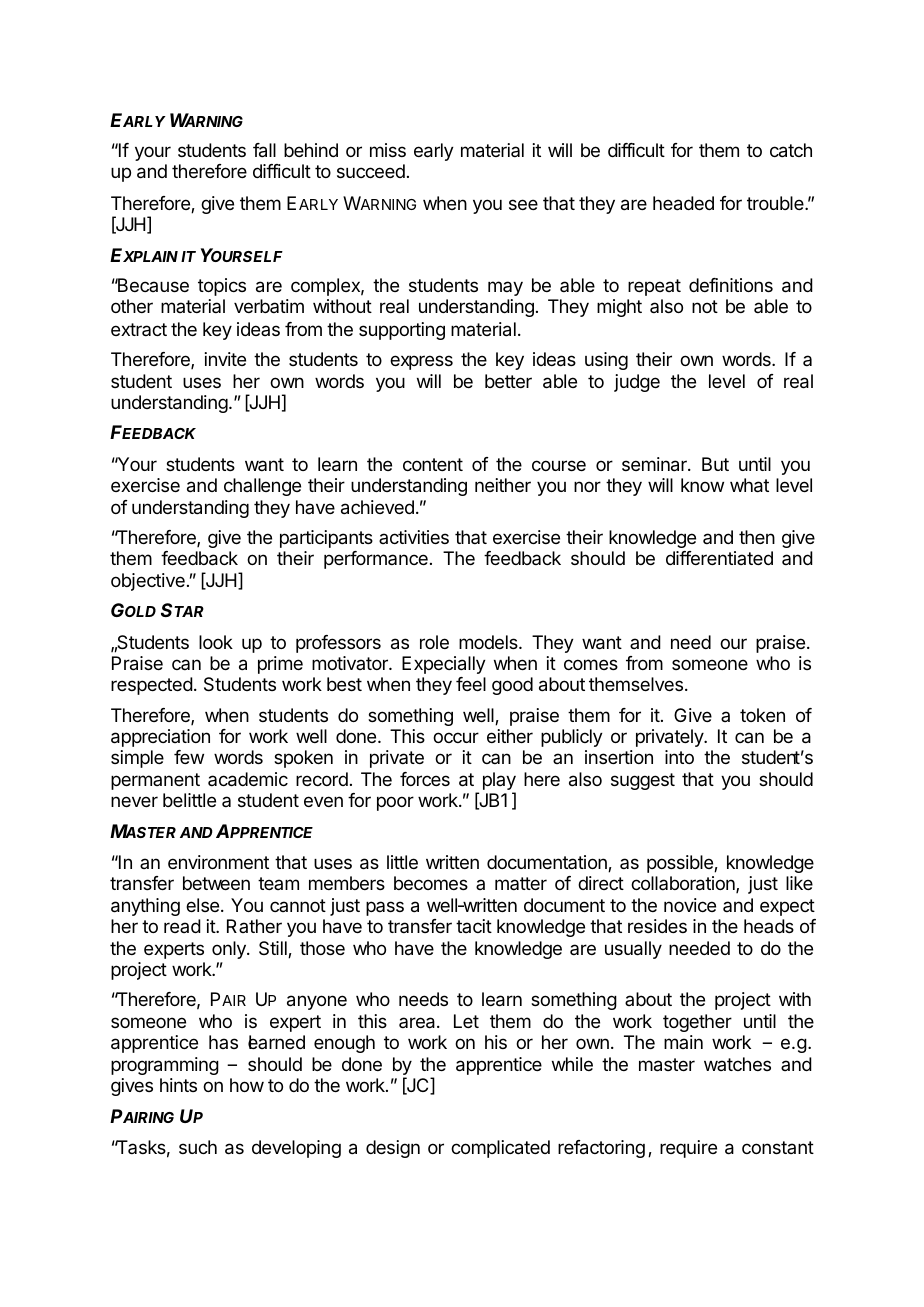 The height and width of the screenshot is (1307, 924). What do you see at coordinates (762, 715) in the screenshot?
I see `token` at bounding box center [762, 715].
